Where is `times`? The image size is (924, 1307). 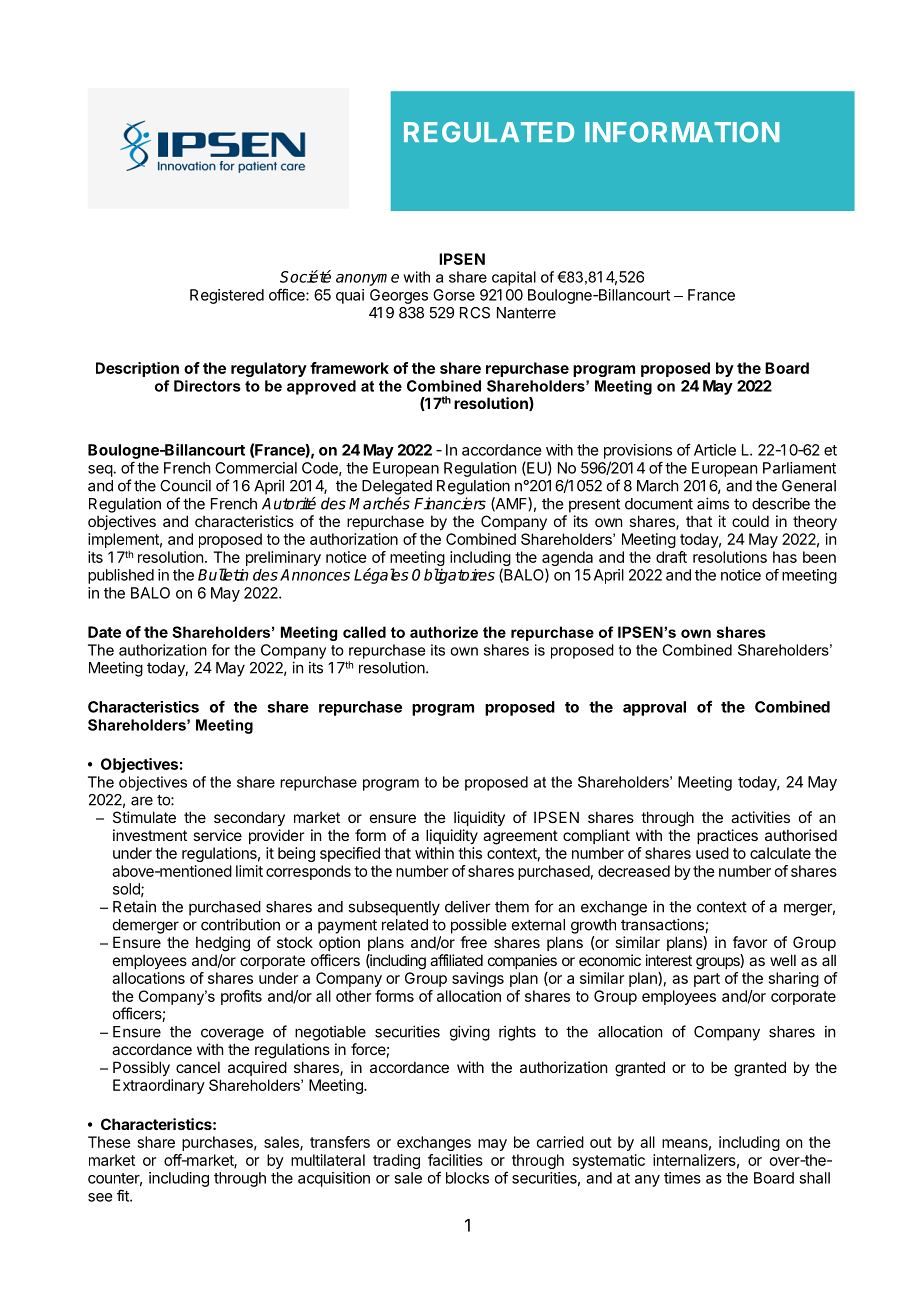
times is located at coordinates (682, 1178).
